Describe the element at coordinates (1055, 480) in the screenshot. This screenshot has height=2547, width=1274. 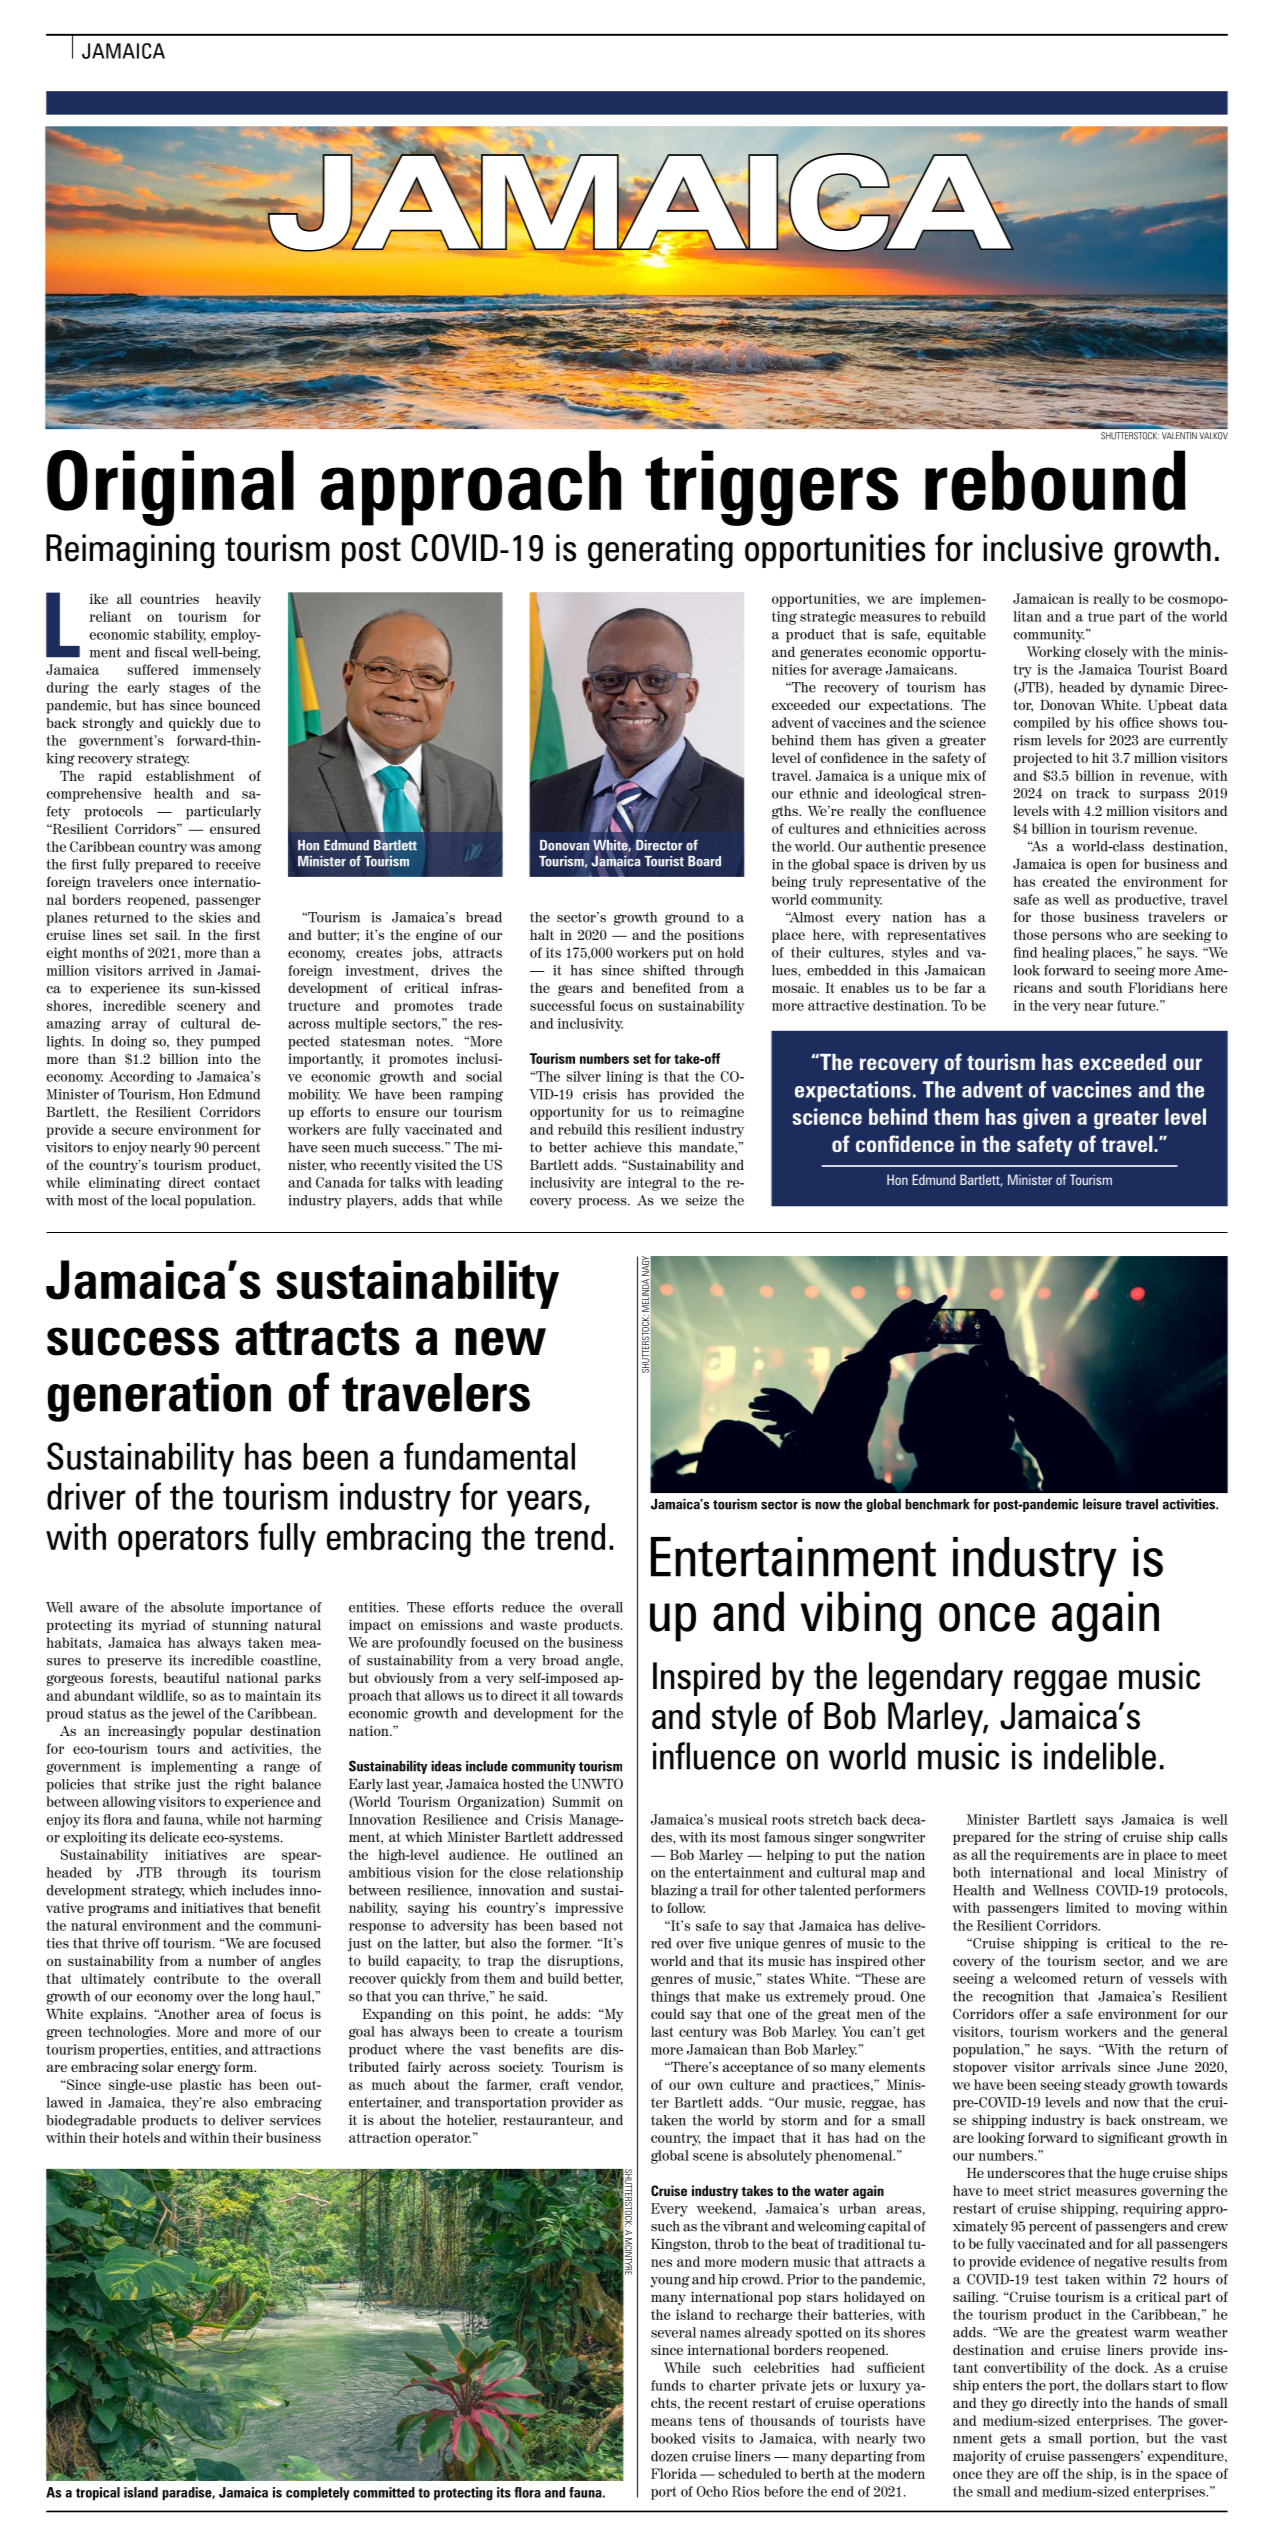
I see `rebound` at that location.
